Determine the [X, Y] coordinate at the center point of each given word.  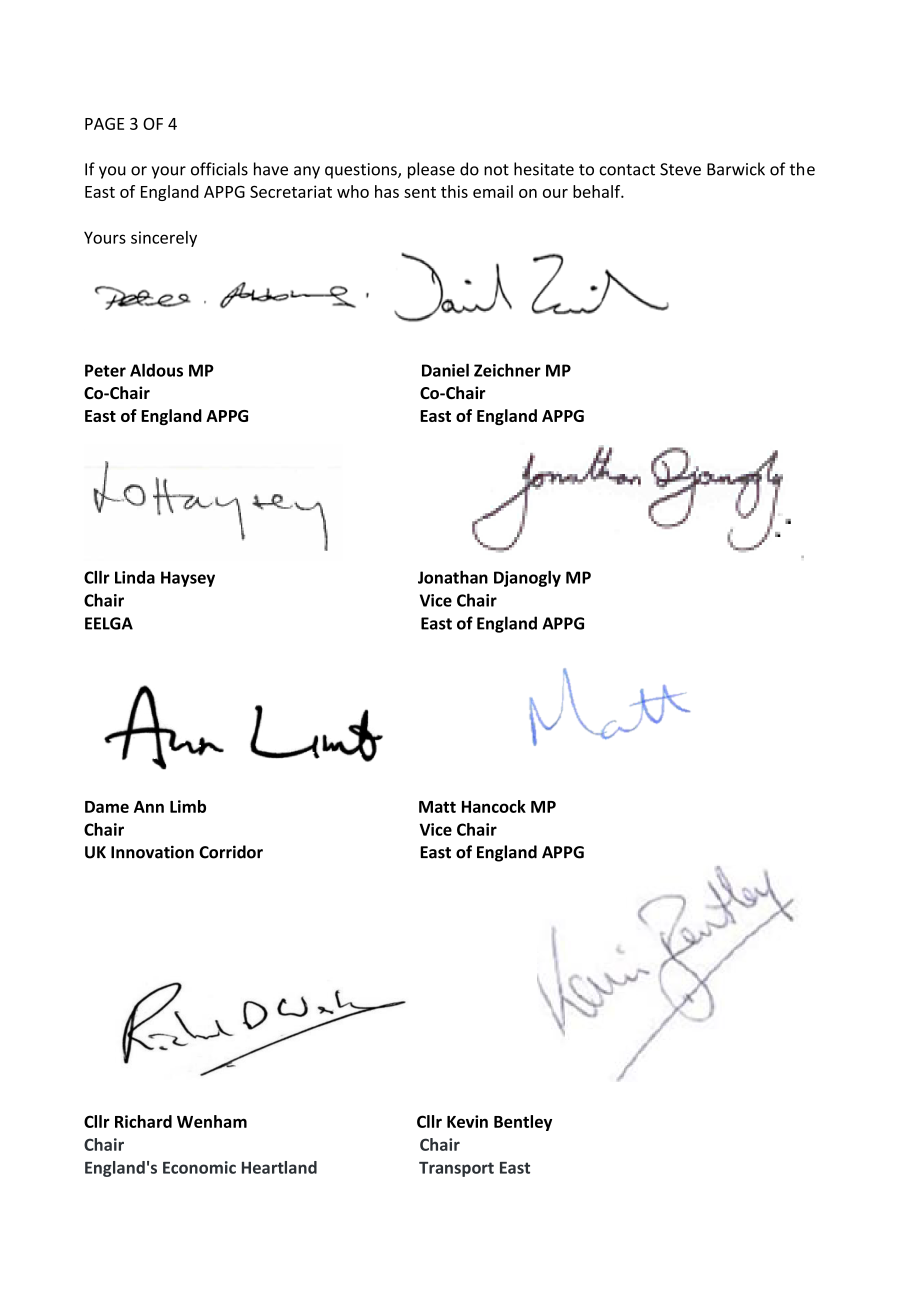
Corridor [231, 852]
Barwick [736, 169]
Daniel [445, 370]
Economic [199, 1167]
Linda [135, 577]
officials [219, 169]
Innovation [152, 852]
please [431, 170]
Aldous [156, 370]
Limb [188, 806]
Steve [680, 169]
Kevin [467, 1121]
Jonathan [453, 577]
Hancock [494, 806]
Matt [437, 807]
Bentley [523, 1123]
